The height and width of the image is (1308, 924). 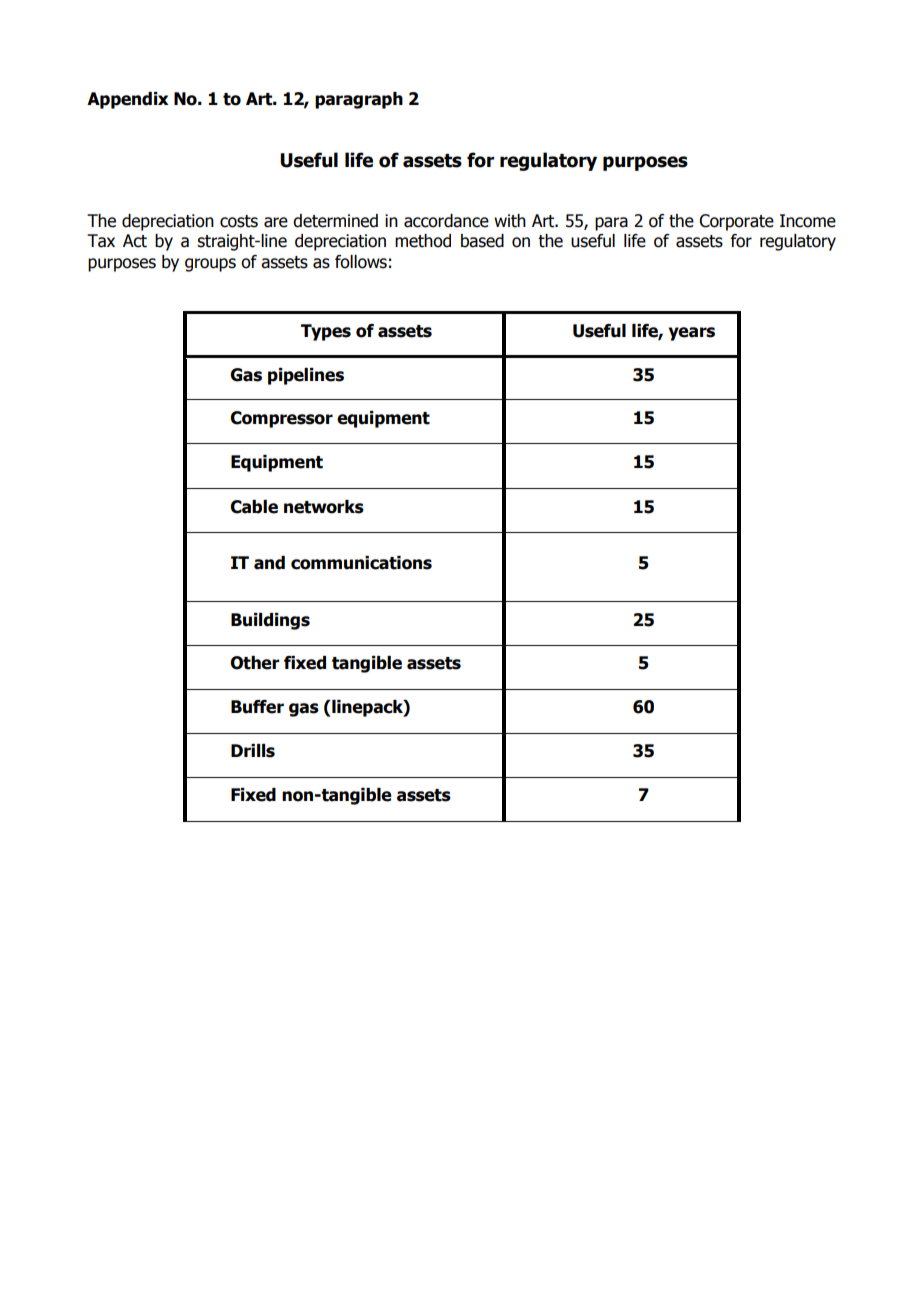 What do you see at coordinates (324, 507) in the image?
I see `networks` at bounding box center [324, 507].
